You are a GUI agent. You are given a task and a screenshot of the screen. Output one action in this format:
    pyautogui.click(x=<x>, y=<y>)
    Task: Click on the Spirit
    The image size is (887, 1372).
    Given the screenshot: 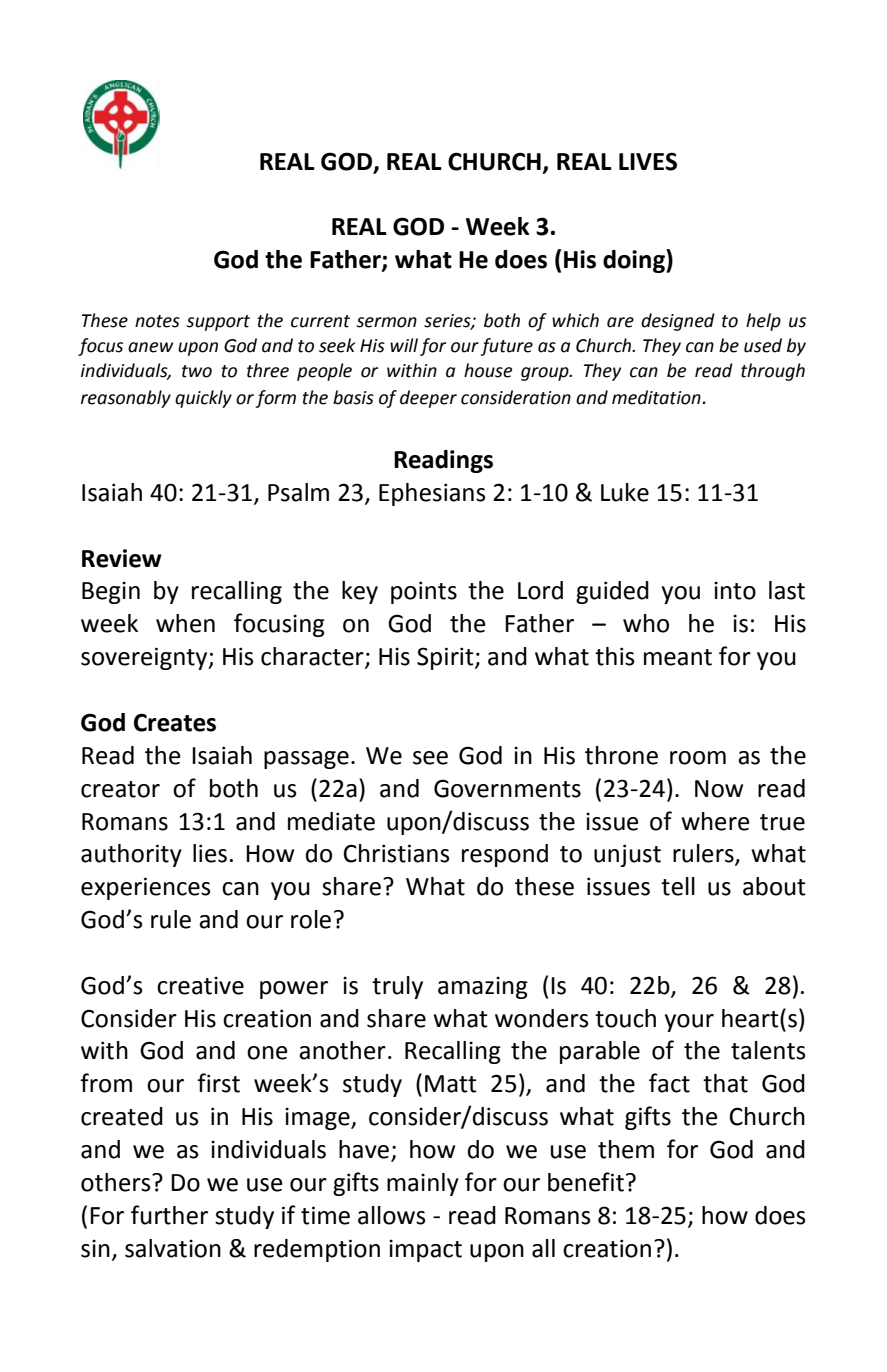 What is the action you would take?
    pyautogui.click(x=446, y=658)
